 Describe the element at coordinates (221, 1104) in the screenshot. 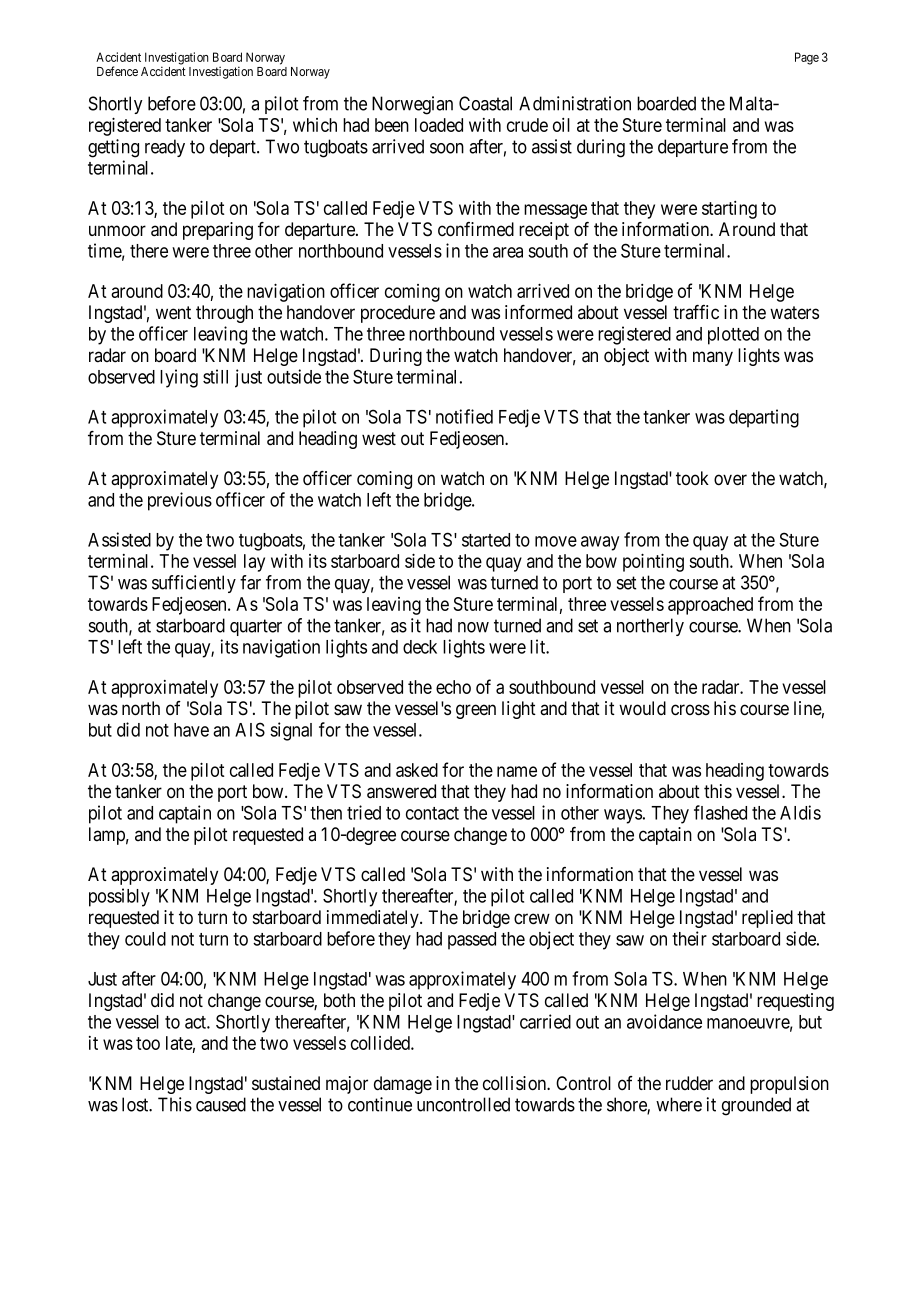

I see `caused` at that location.
